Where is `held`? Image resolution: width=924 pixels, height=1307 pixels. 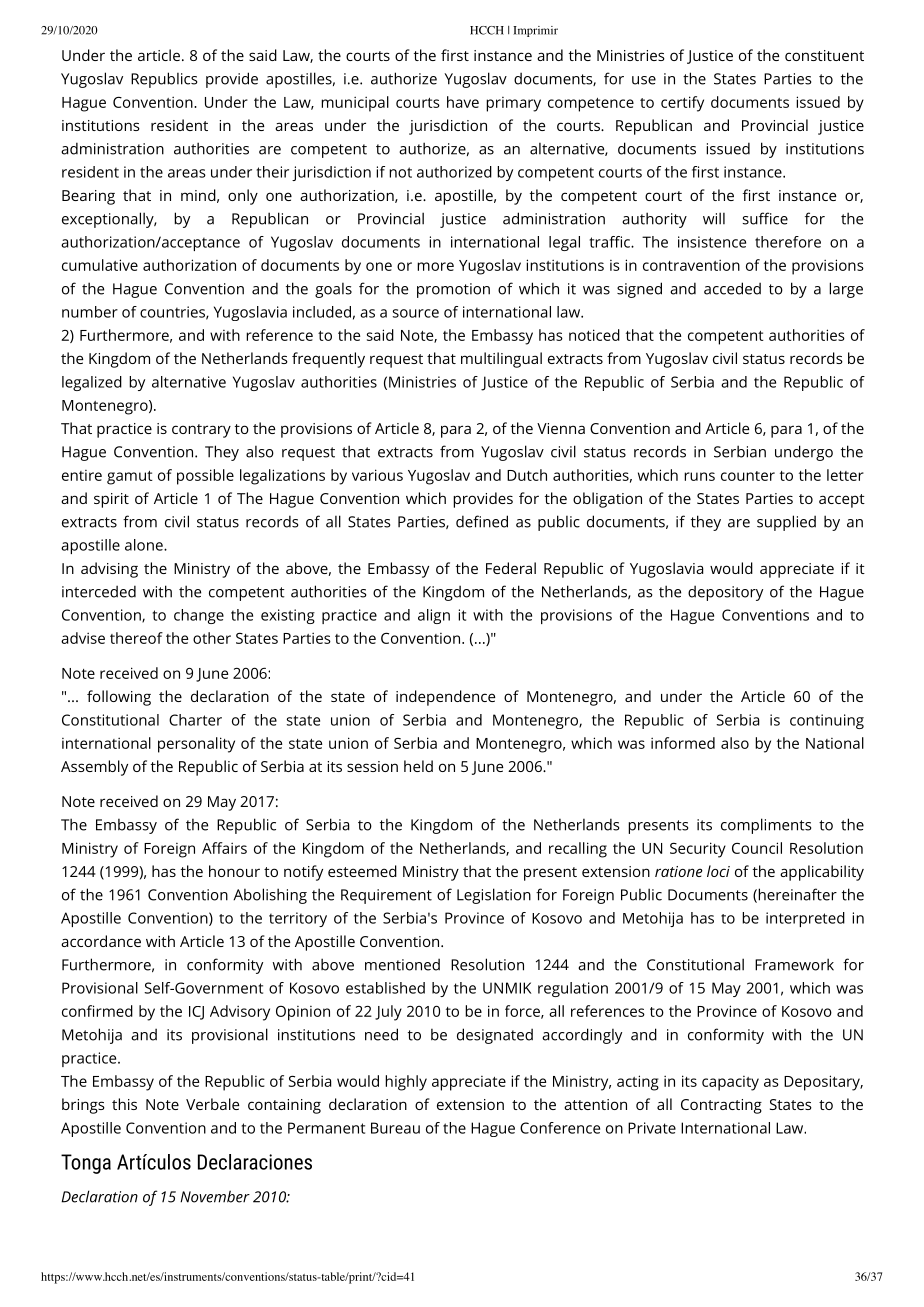
held is located at coordinates (418, 766).
